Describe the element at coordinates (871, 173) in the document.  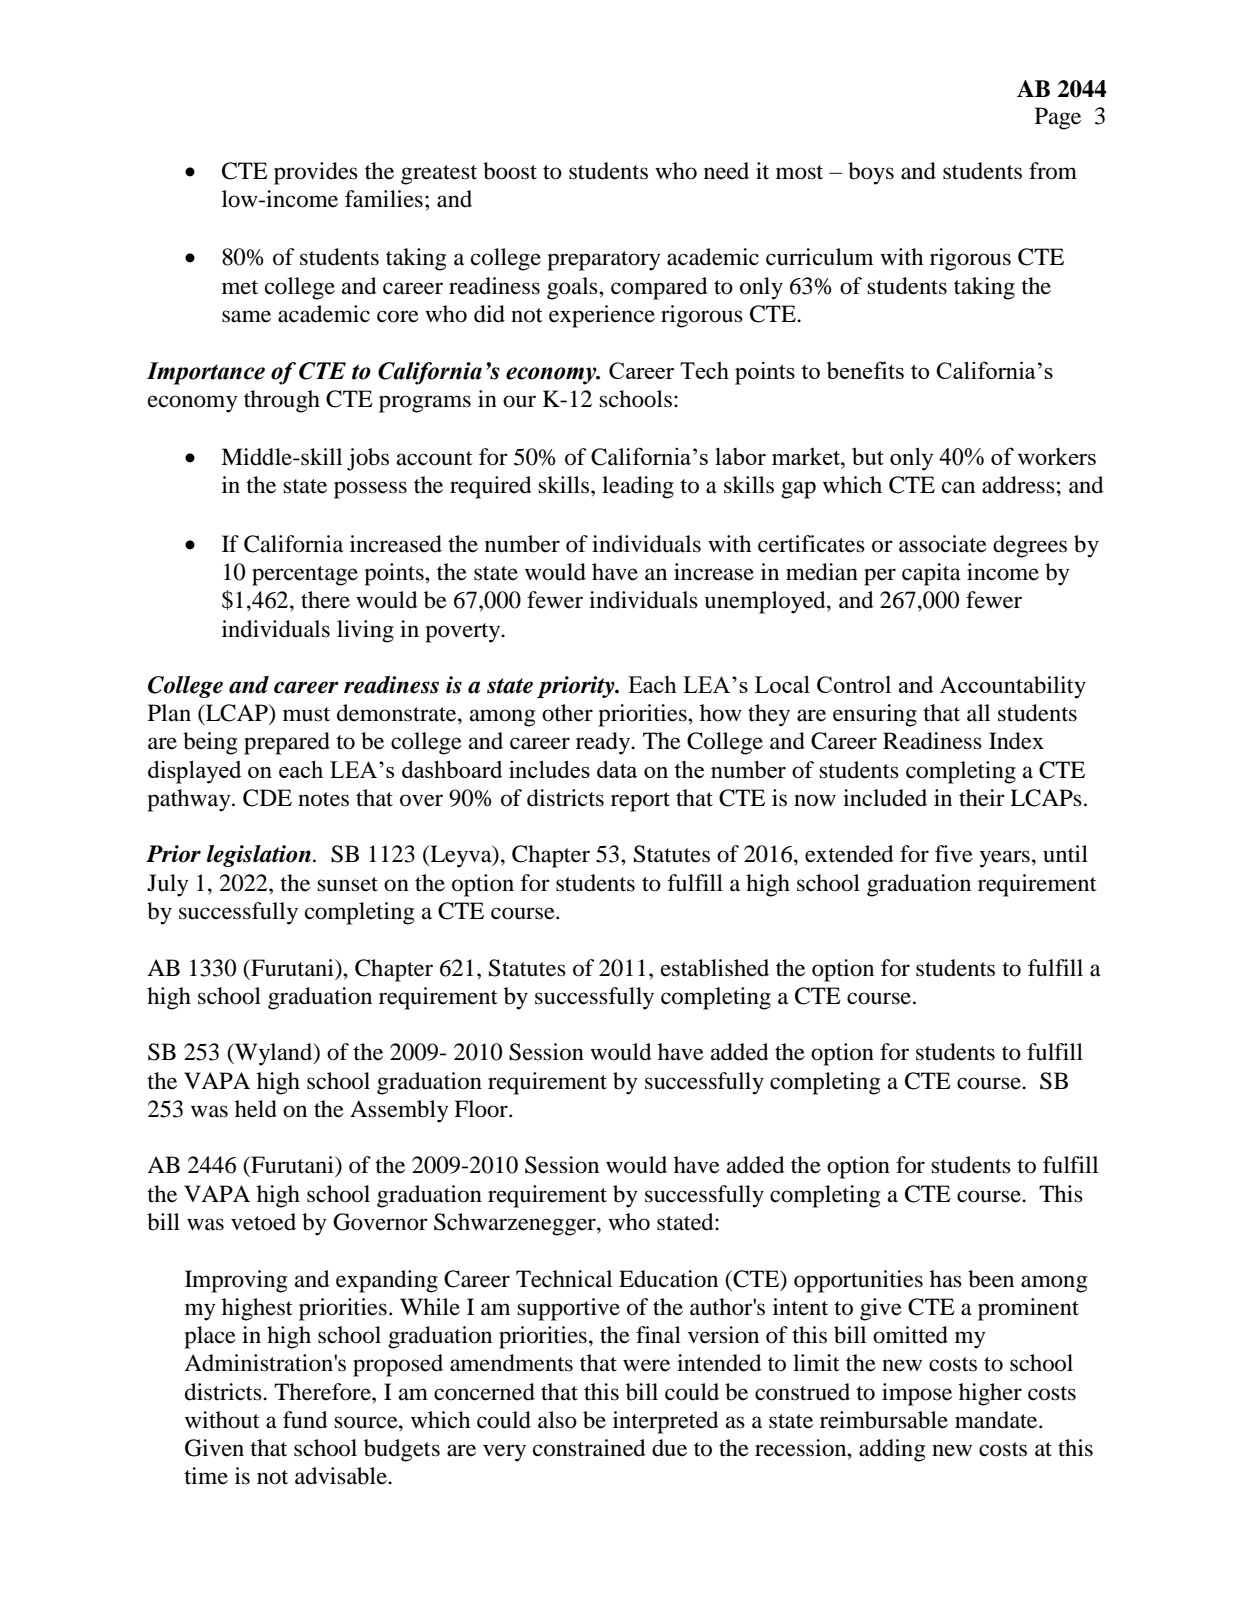
I see `boys` at that location.
